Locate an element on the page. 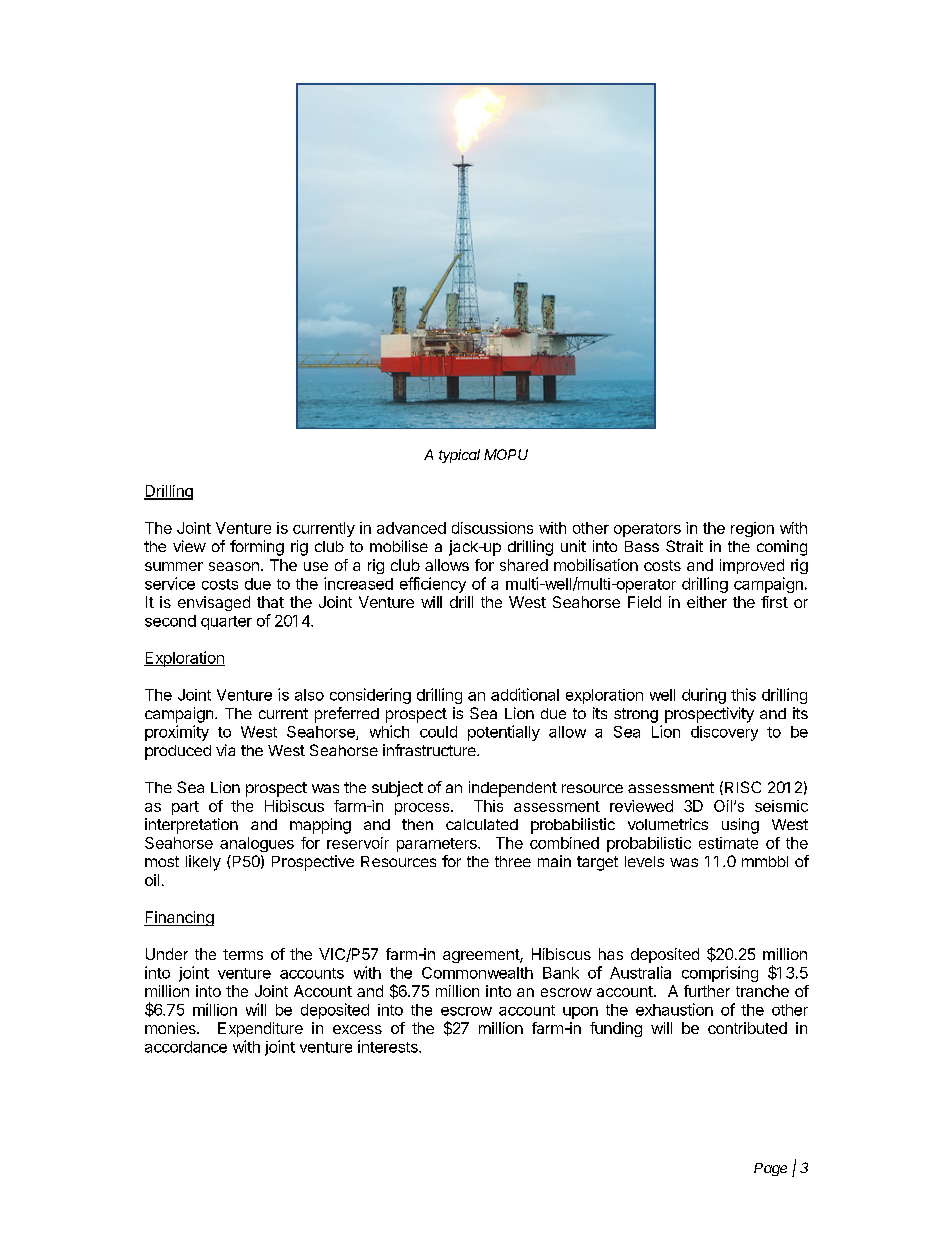  calculated is located at coordinates (482, 824).
